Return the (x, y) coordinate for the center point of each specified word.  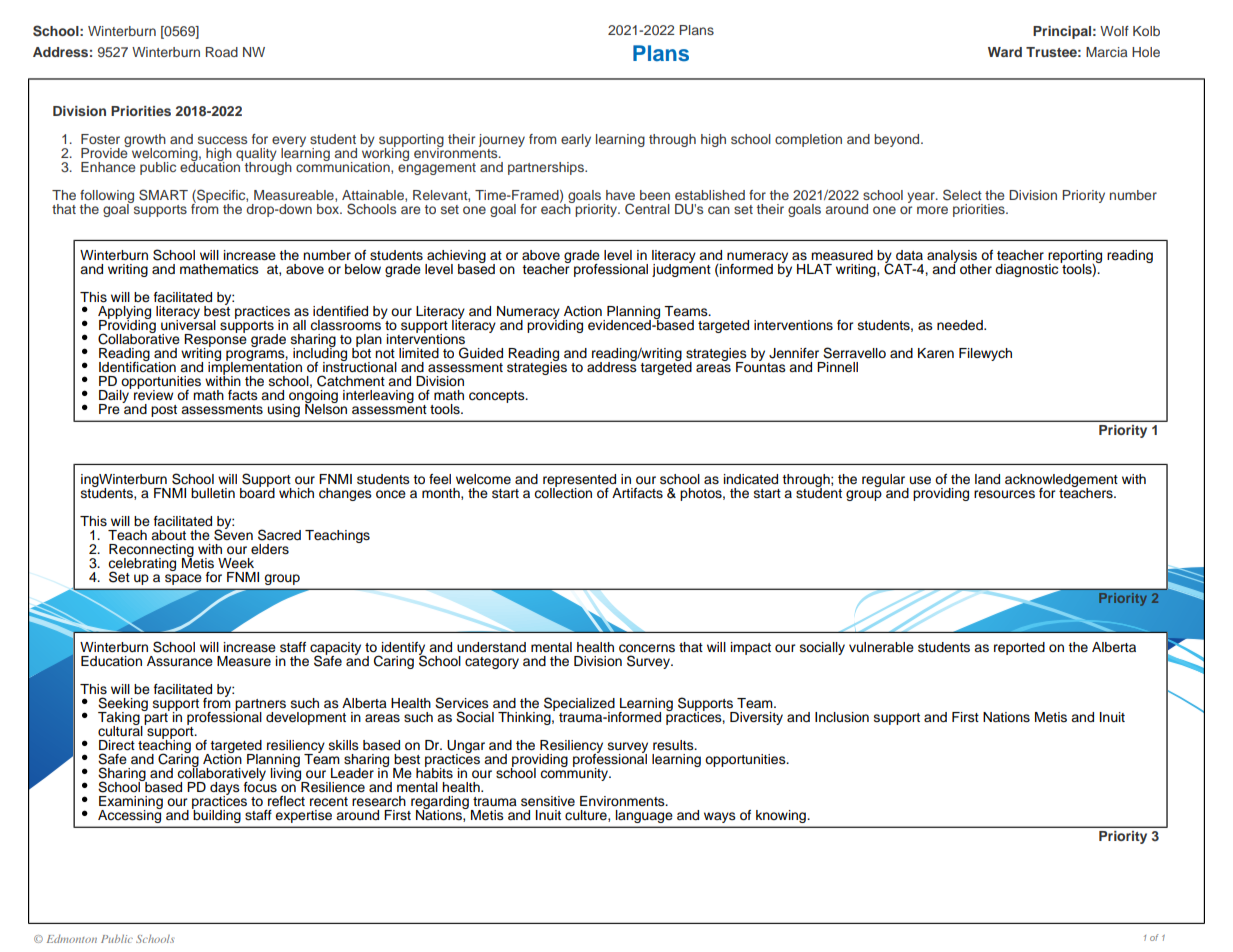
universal (188, 323)
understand (491, 647)
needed (961, 325)
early (576, 140)
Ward (1005, 52)
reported (1019, 648)
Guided (481, 353)
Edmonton (72, 939)
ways (720, 817)
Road (222, 52)
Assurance (180, 661)
